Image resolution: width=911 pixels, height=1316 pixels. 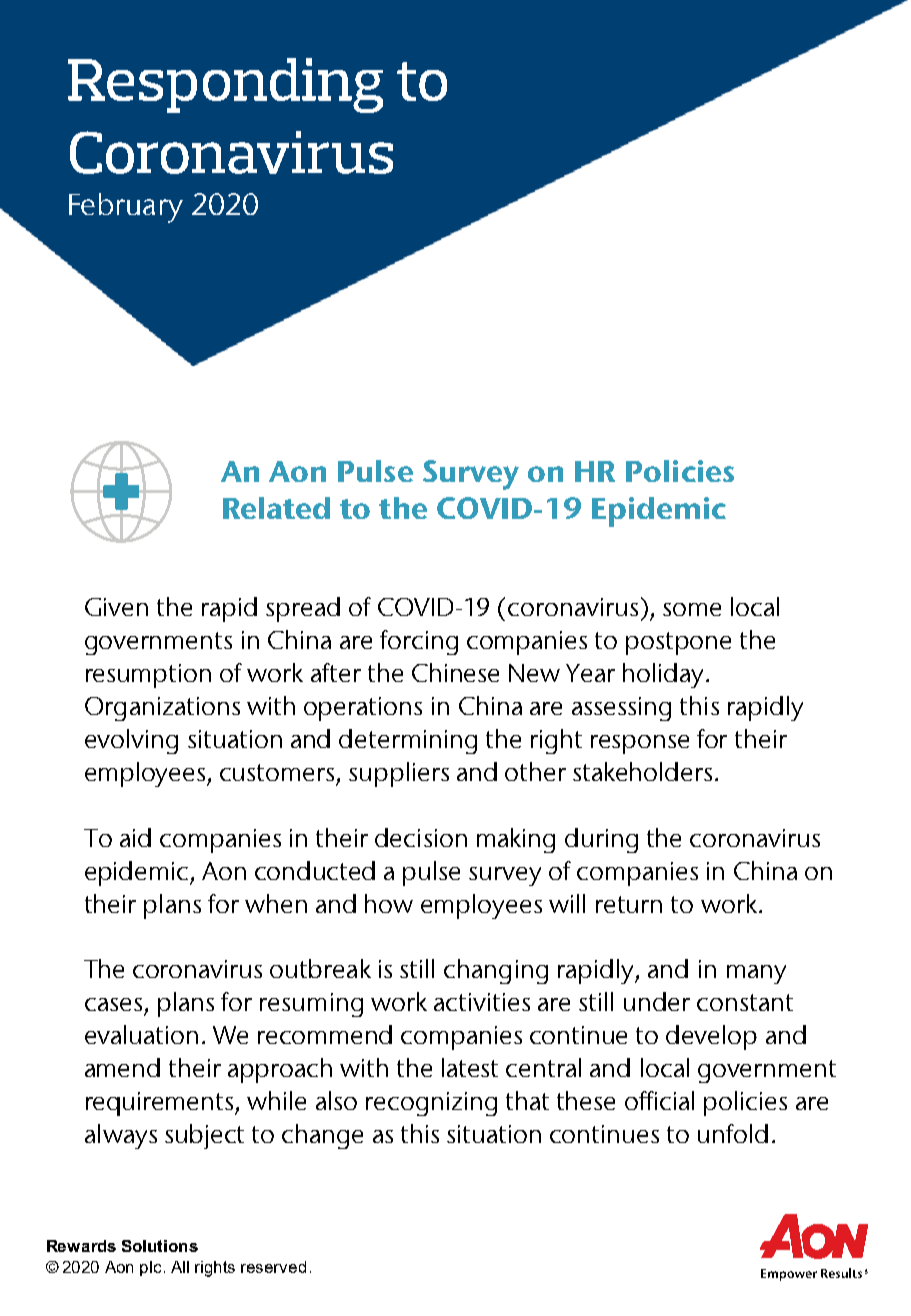 What do you see at coordinates (678, 643) in the screenshot?
I see `postpone` at bounding box center [678, 643].
